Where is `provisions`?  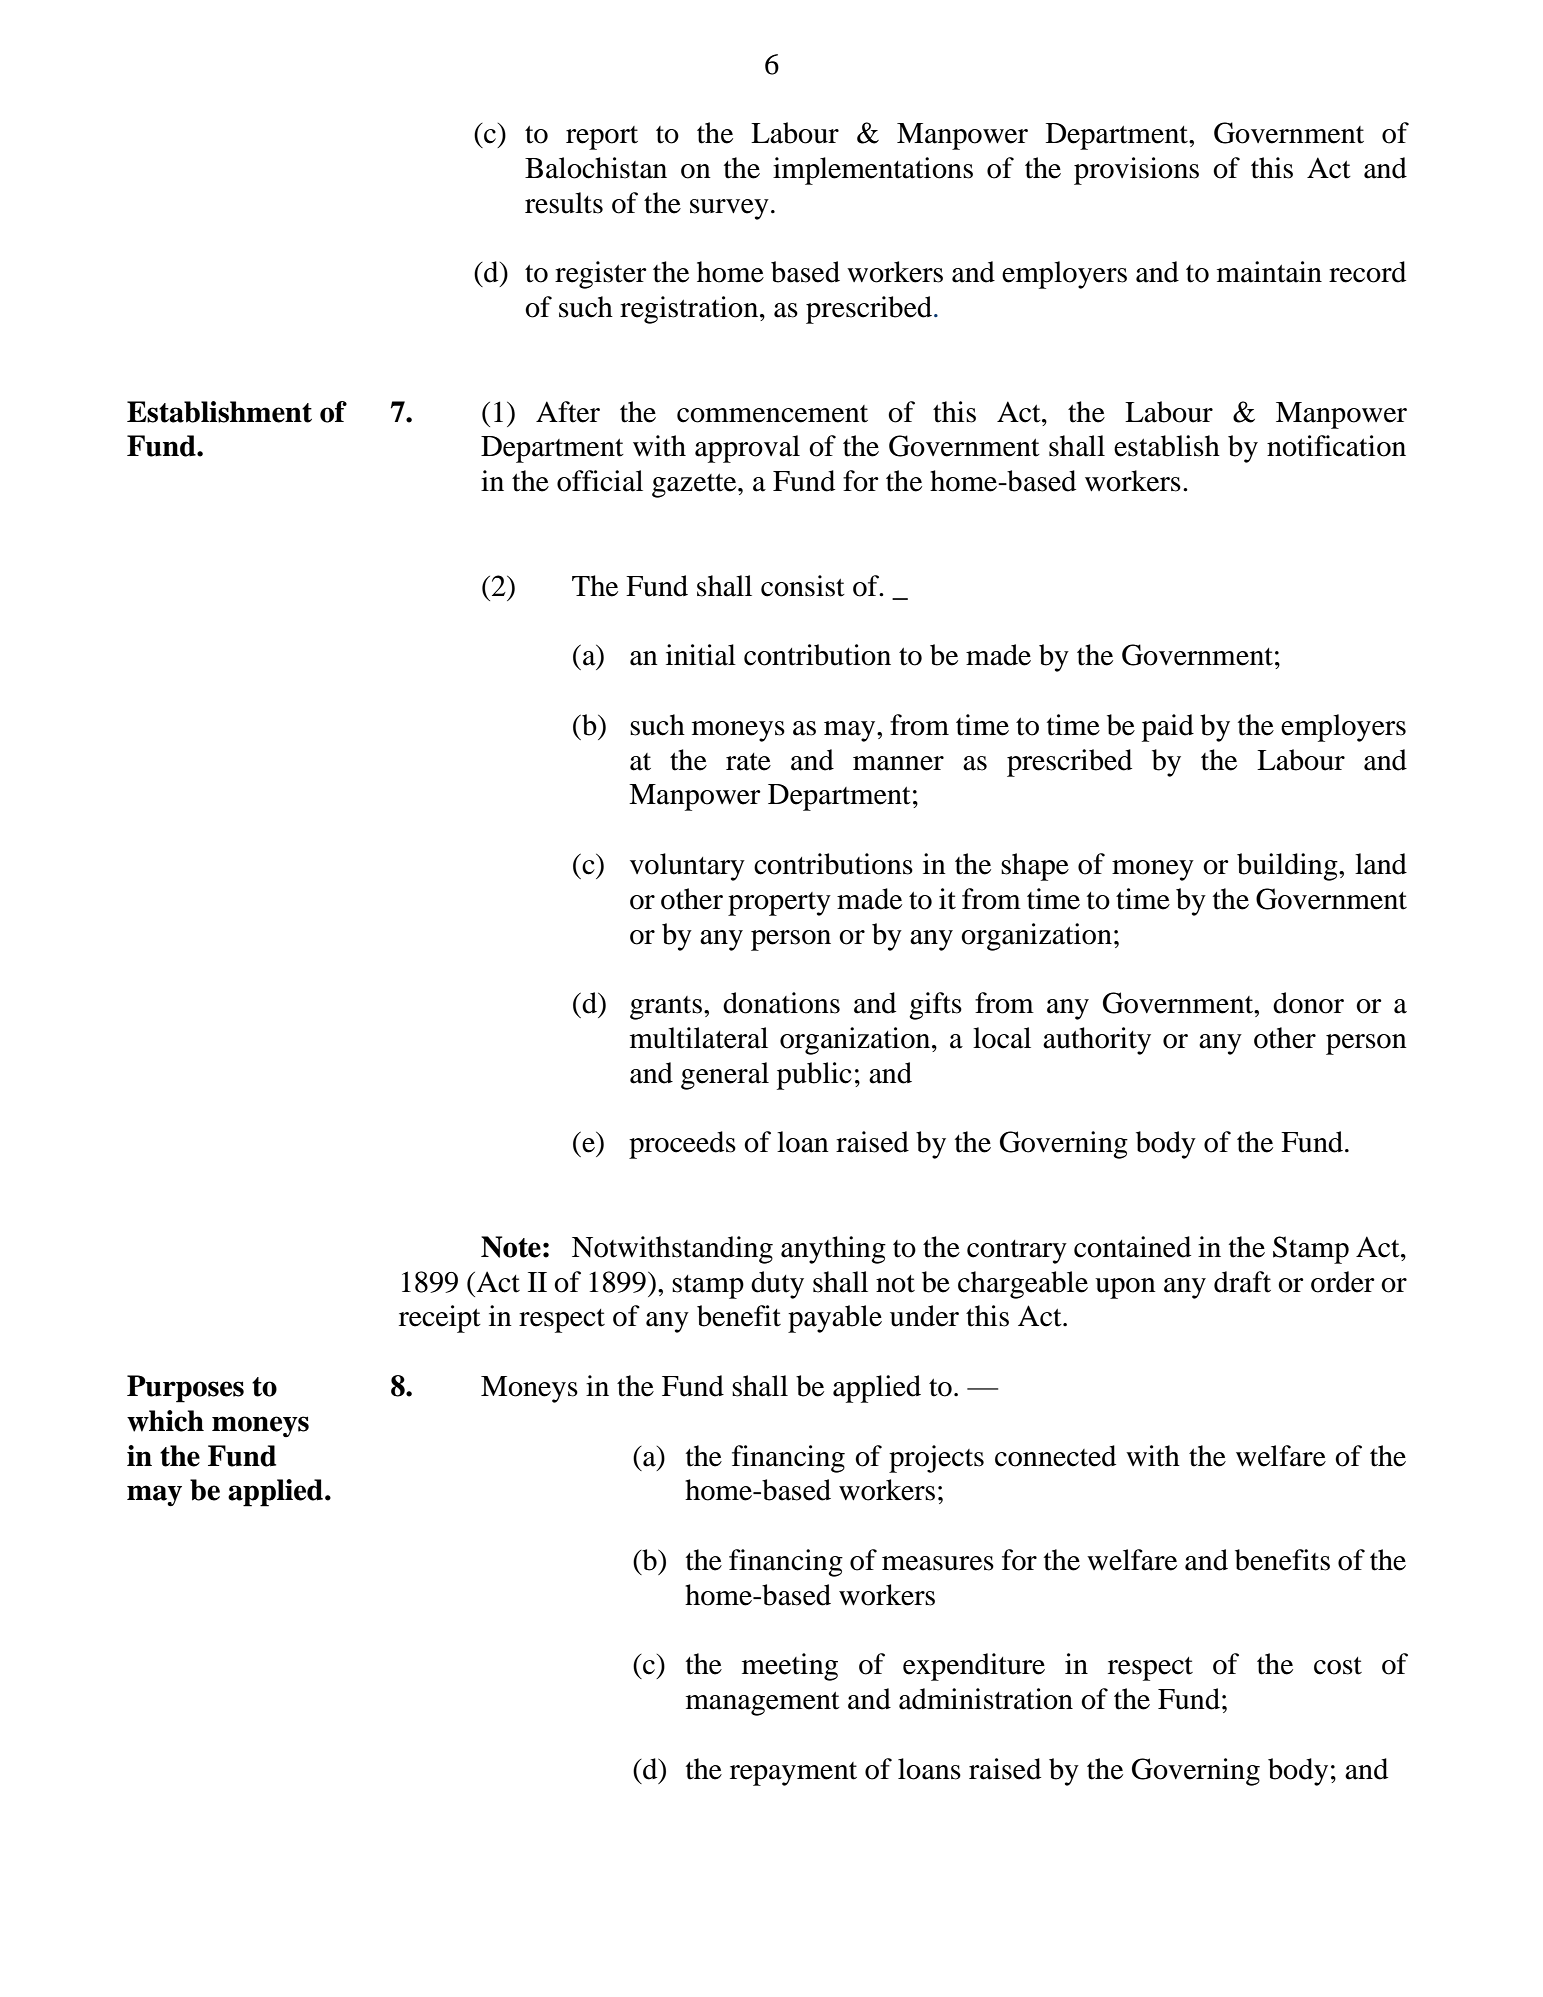 provisions is located at coordinates (1136, 171).
